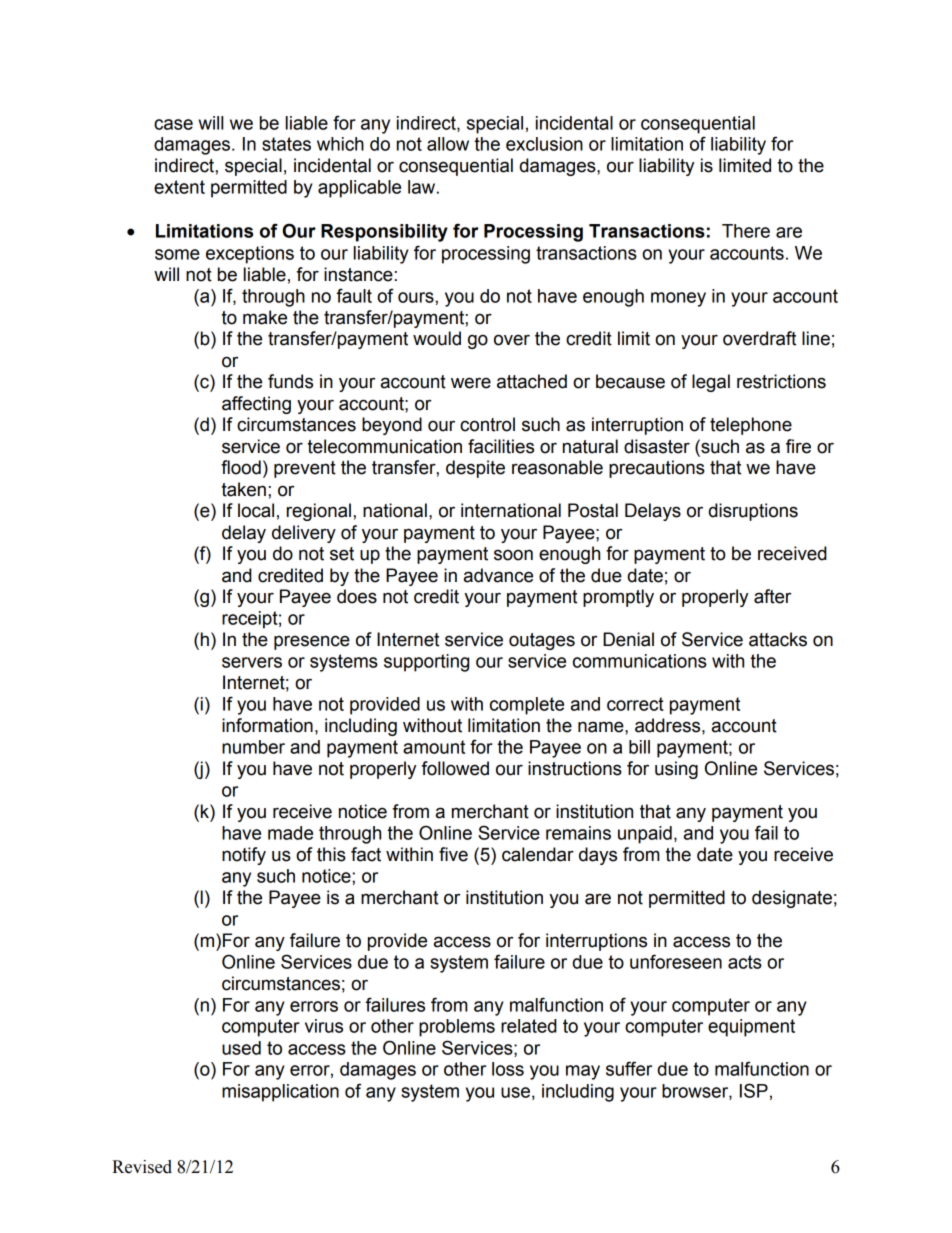 This document has width=952, height=1233. I want to click on allow, so click(448, 144).
